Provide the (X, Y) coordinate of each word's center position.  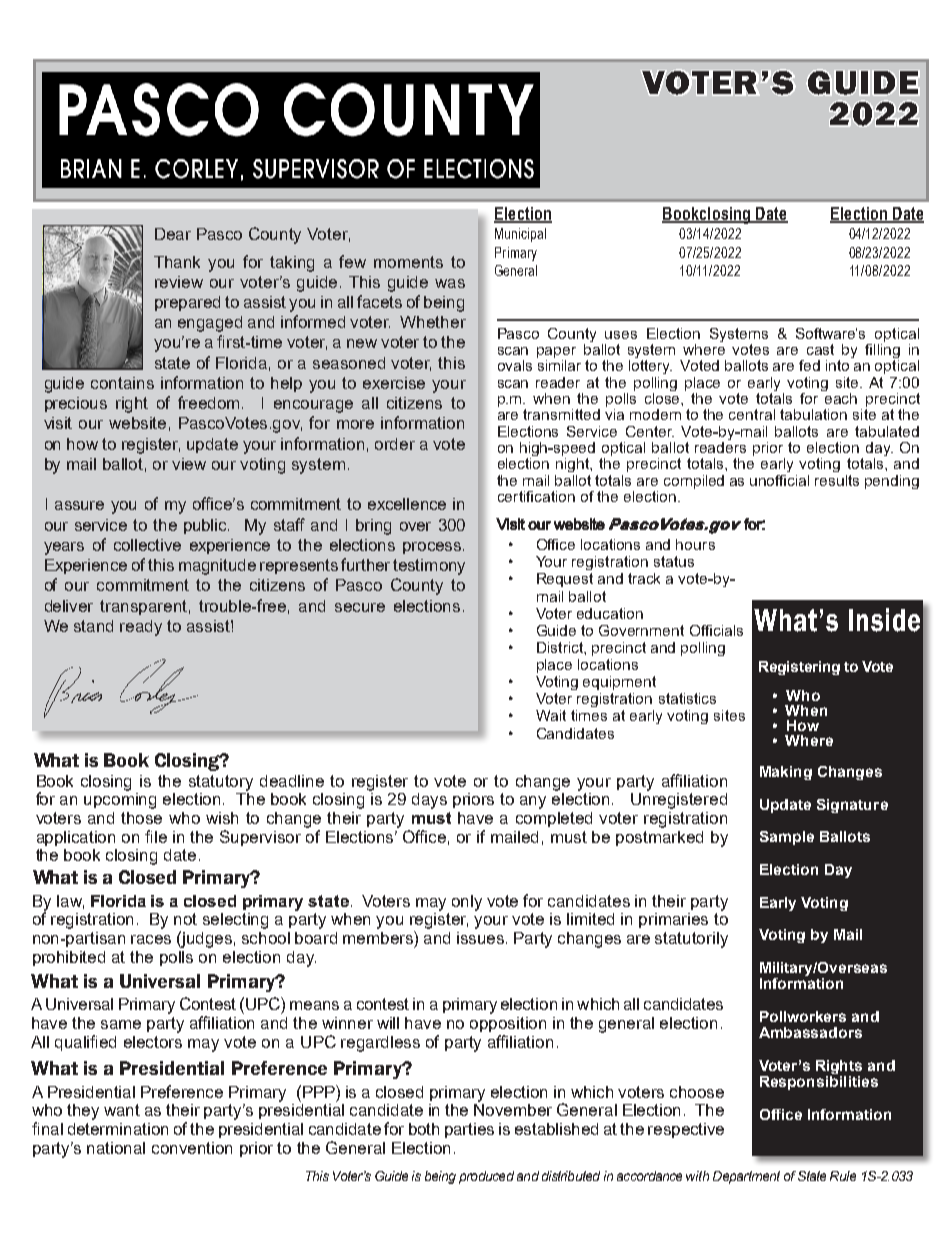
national (116, 1148)
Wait (551, 715)
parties (469, 1130)
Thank (177, 262)
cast (820, 349)
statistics (687, 698)
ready (141, 628)
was (450, 283)
